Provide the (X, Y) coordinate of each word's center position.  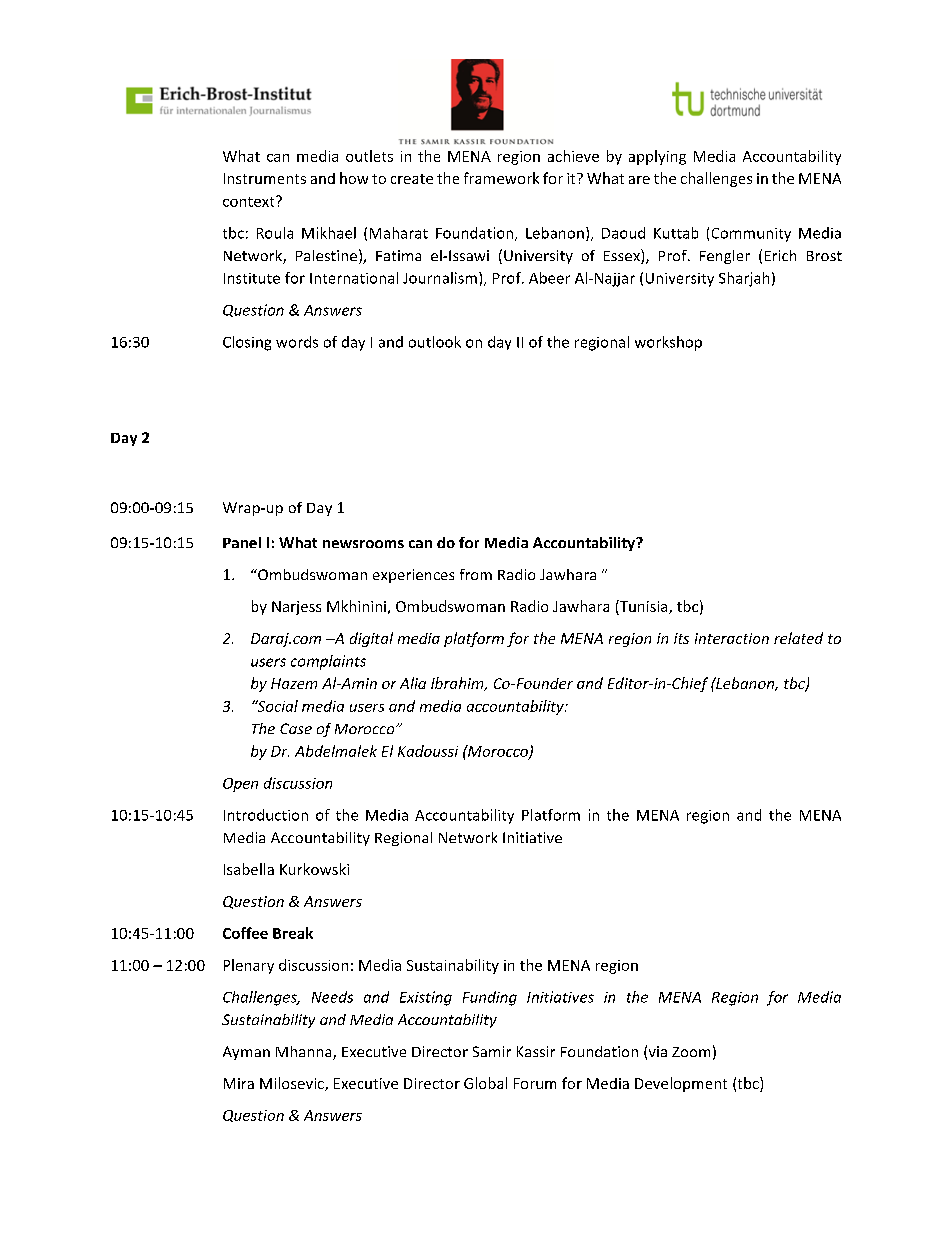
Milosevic (293, 1084)
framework (501, 178)
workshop (668, 343)
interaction (732, 638)
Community (751, 235)
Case (296, 728)
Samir (492, 1051)
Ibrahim (458, 684)
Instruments (265, 178)
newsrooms (363, 544)
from (476, 574)
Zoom (691, 1052)
